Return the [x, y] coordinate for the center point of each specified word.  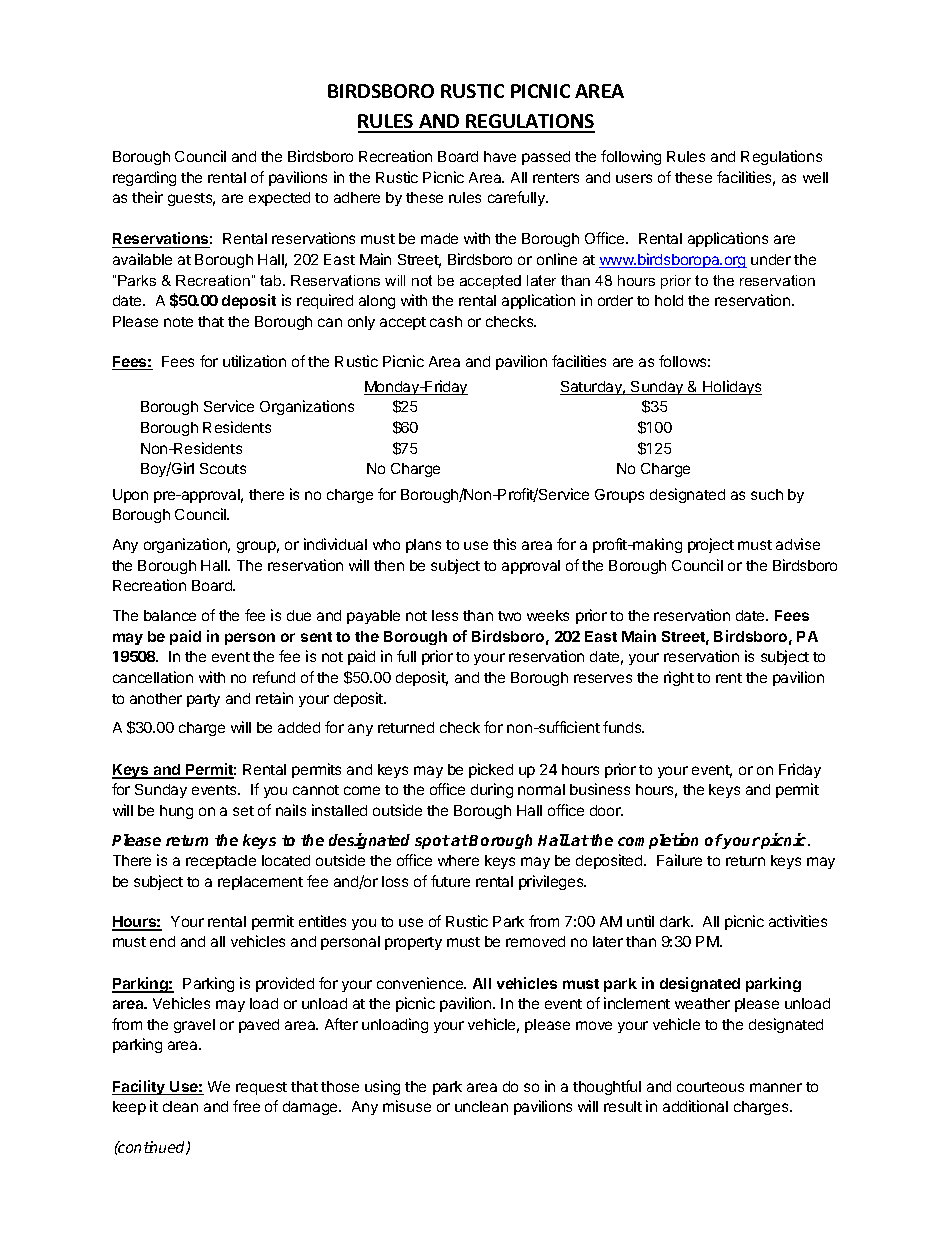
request [261, 1088]
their [147, 197]
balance [170, 615]
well [815, 177]
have [500, 156]
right [679, 678]
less [445, 615]
